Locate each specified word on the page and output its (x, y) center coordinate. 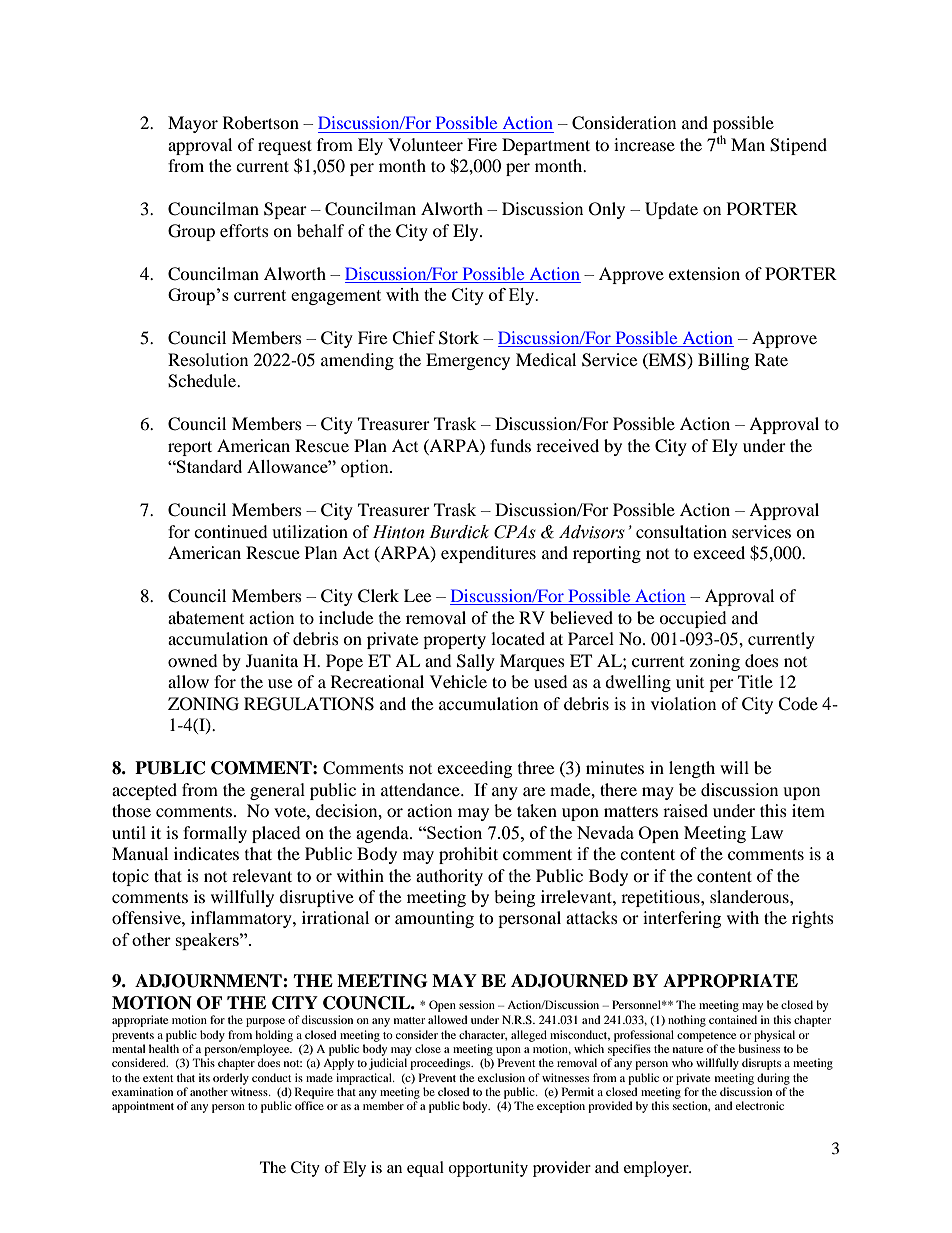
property (454, 641)
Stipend (798, 146)
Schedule (203, 381)
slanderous (750, 896)
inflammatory (242, 919)
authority (449, 877)
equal (425, 1169)
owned (193, 660)
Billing (723, 361)
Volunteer (425, 144)
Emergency (468, 361)
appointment (143, 1107)
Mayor (193, 124)
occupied (693, 619)
